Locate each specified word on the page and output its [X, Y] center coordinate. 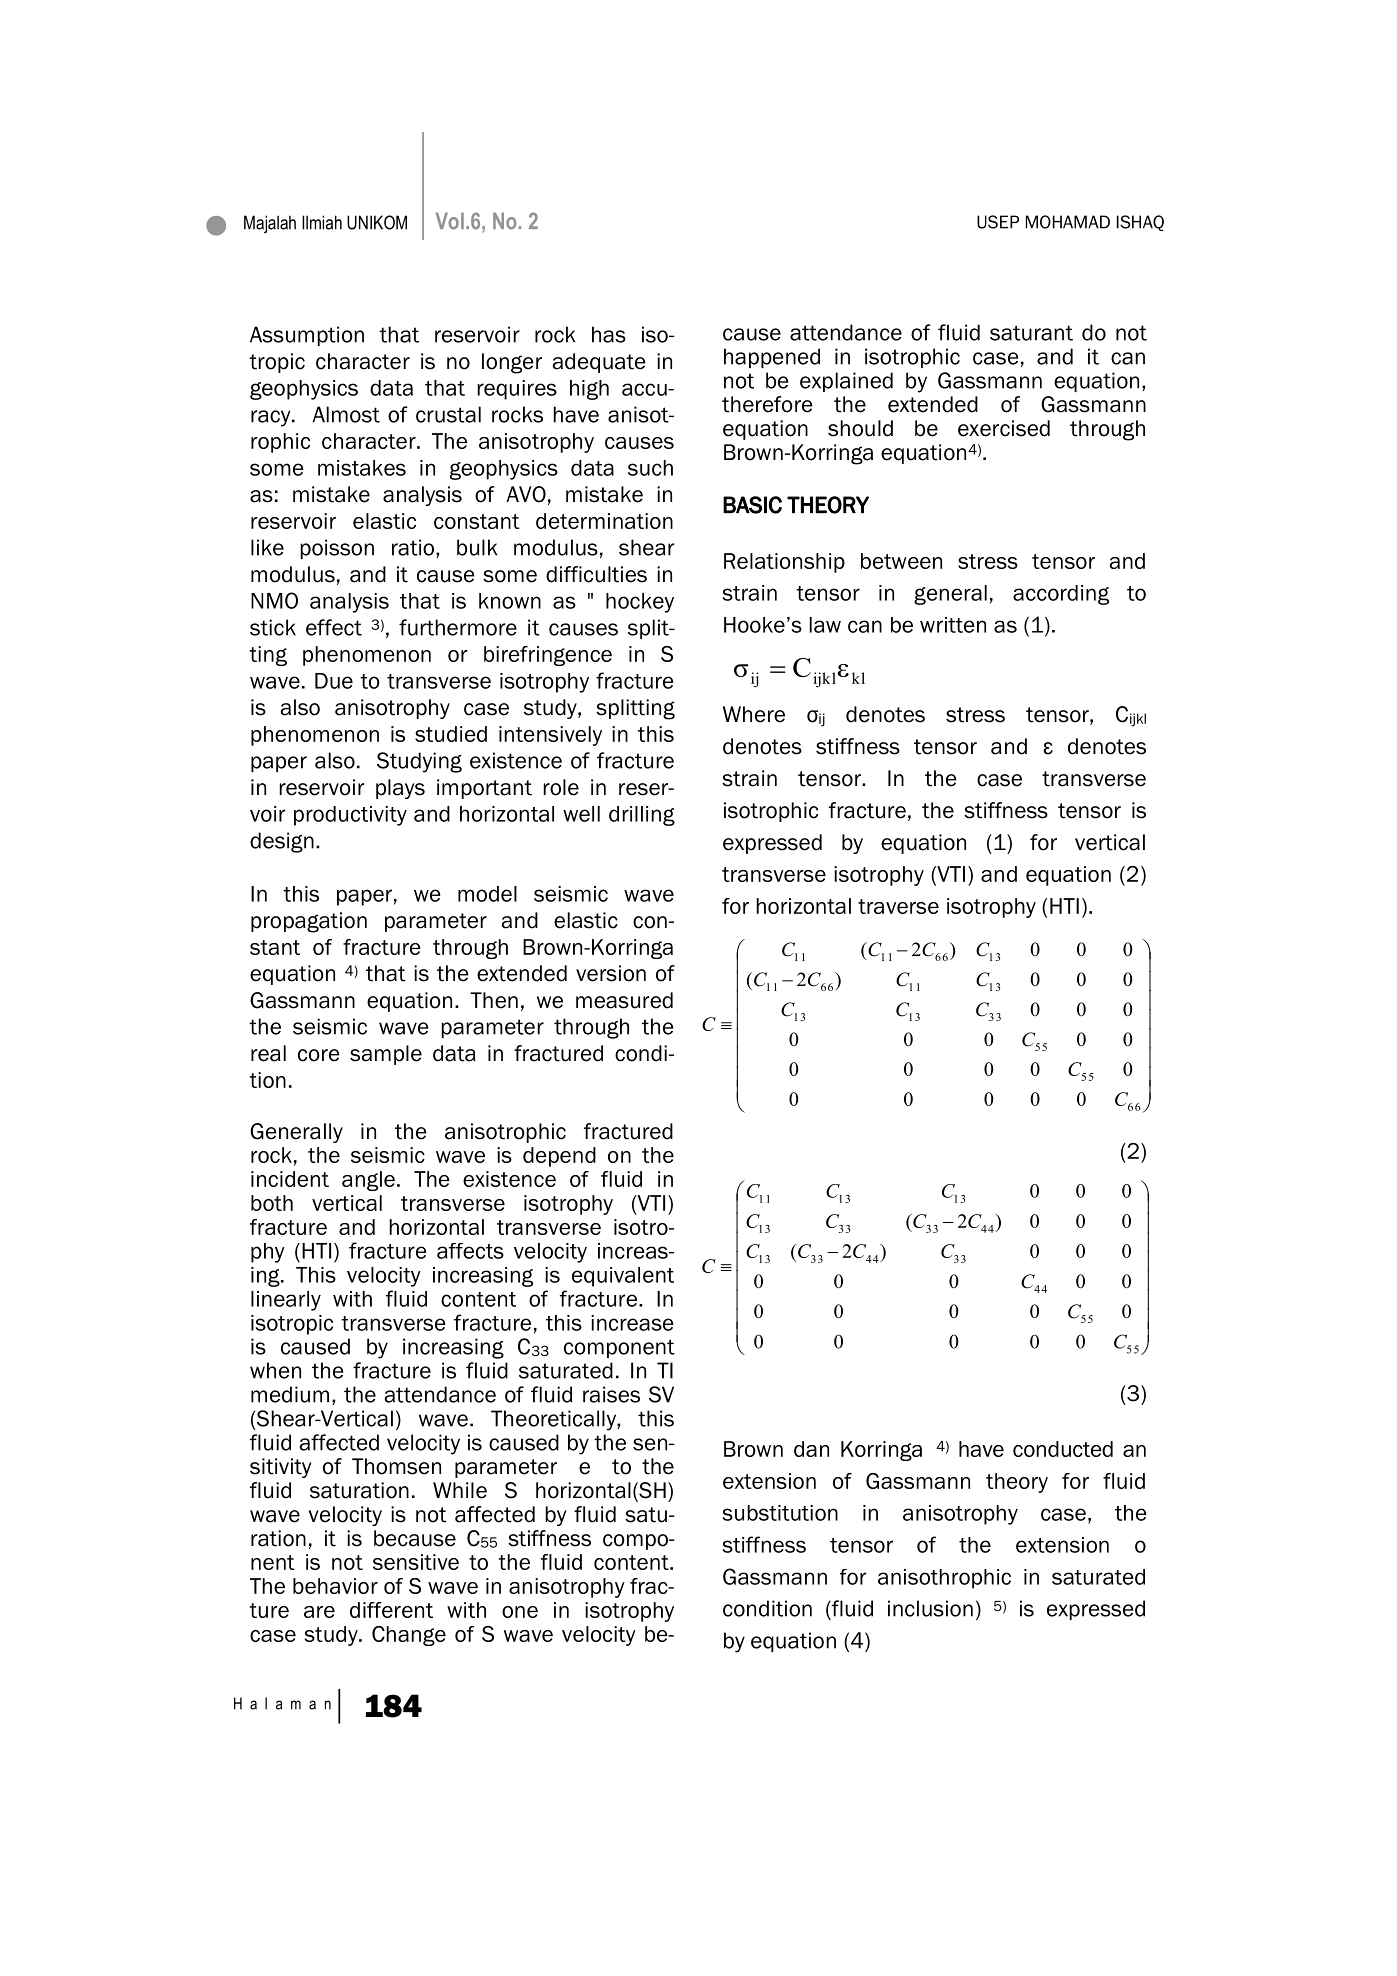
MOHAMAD [1068, 222]
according [1061, 595]
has [609, 334]
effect [334, 627]
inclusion [930, 1608]
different [391, 1610]
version [611, 973]
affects [470, 1251]
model [487, 894]
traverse [898, 906]
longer [512, 363]
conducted [1063, 1449]
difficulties [596, 574]
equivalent [623, 1277]
